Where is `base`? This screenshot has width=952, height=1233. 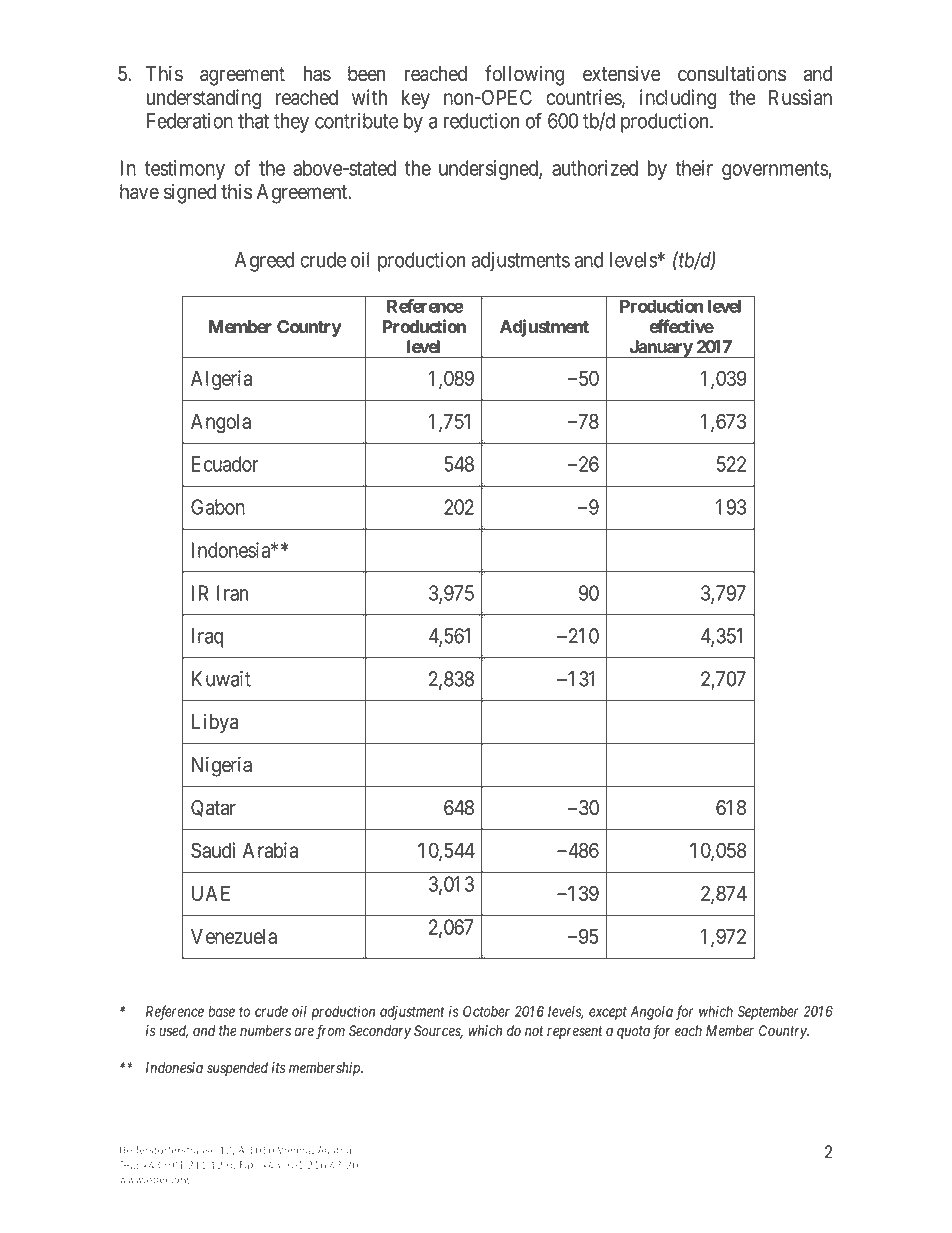
base is located at coordinates (221, 1011).
